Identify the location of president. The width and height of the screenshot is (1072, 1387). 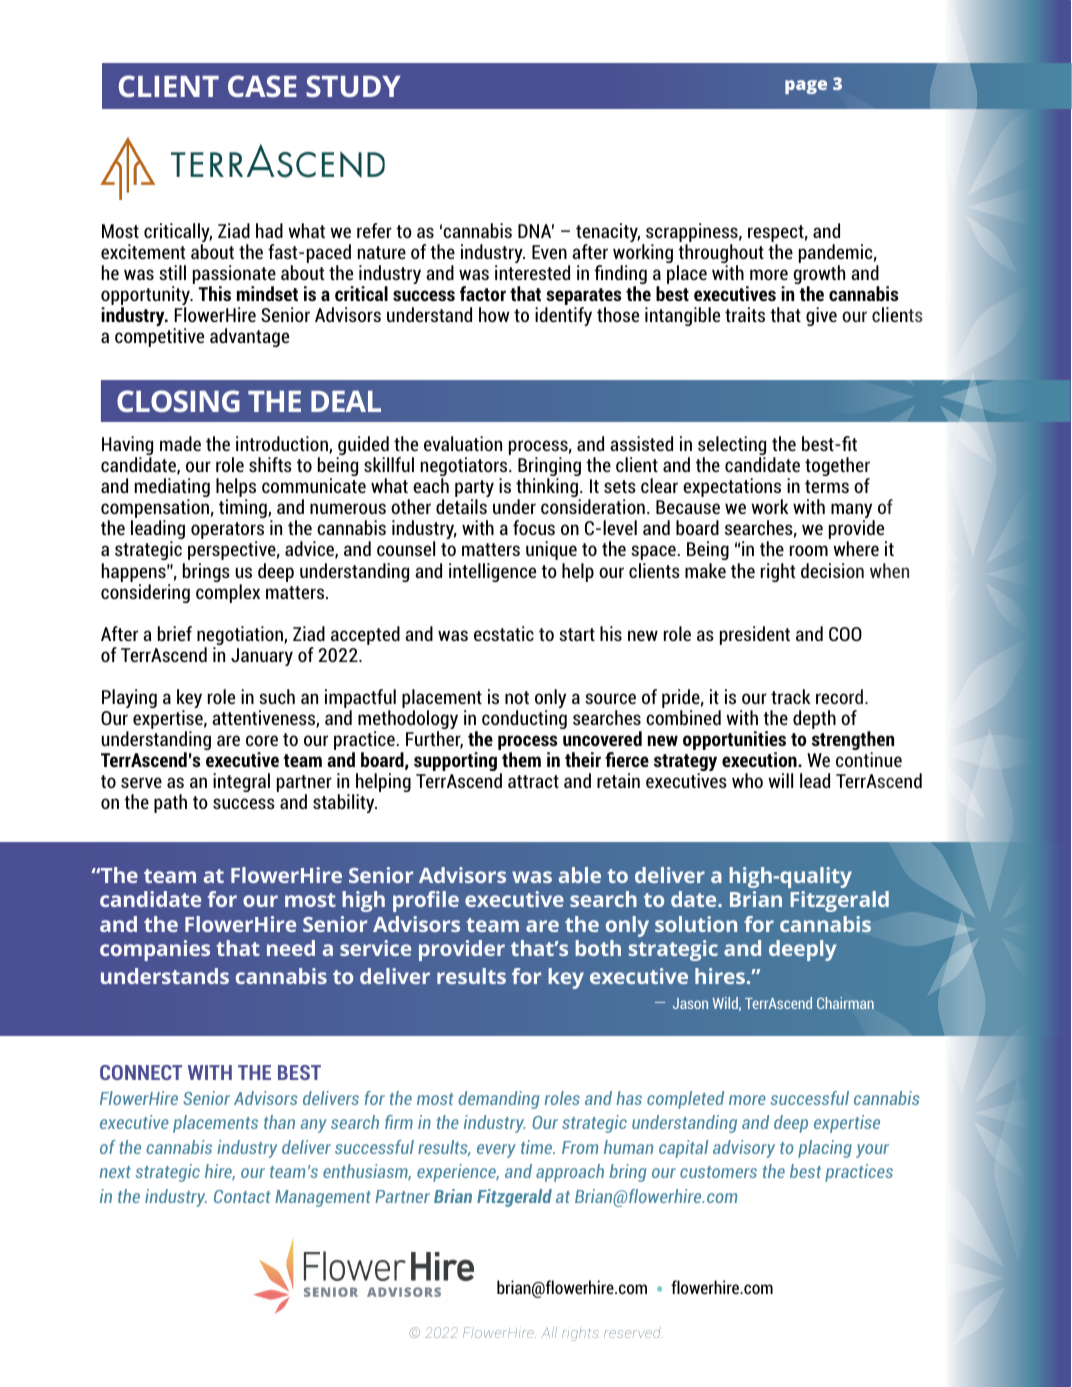
(755, 635).
